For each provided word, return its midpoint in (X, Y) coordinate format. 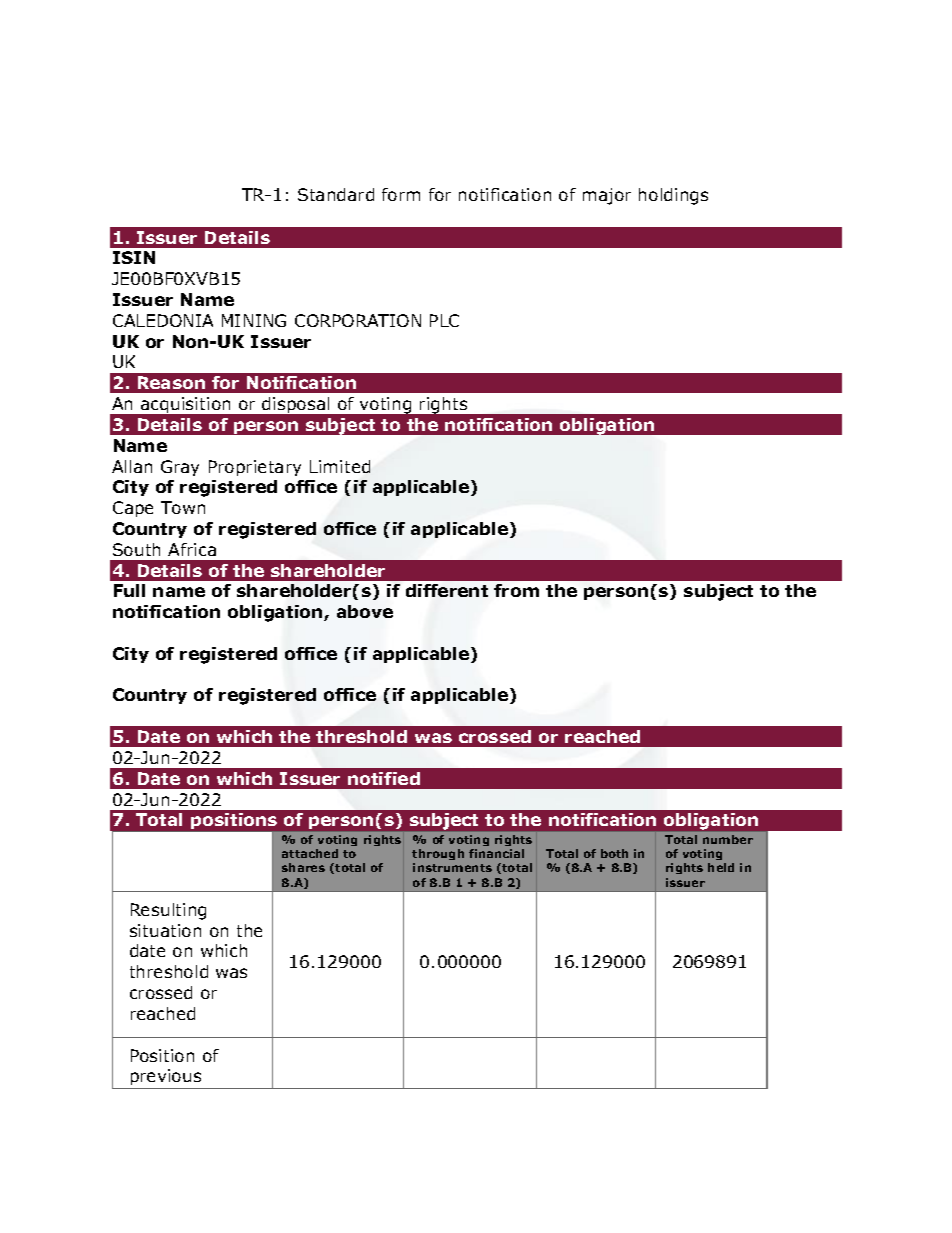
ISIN (134, 257)
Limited (340, 466)
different (447, 590)
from (516, 590)
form (401, 194)
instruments (452, 867)
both (614, 853)
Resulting (168, 911)
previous (166, 1079)
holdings (673, 196)
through (438, 856)
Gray (180, 468)
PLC (444, 320)
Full (129, 590)
